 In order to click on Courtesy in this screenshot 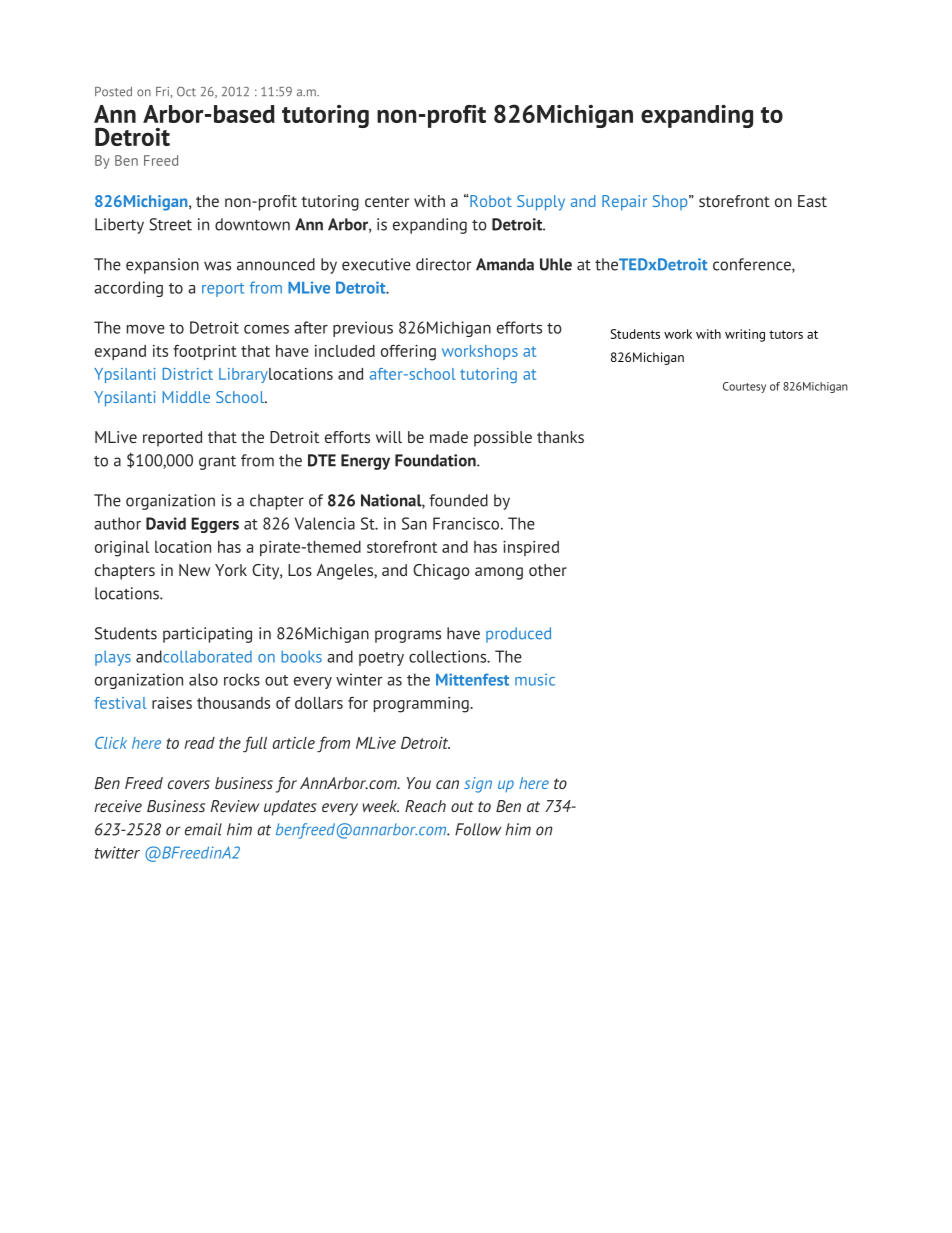, I will do `click(744, 387)`.
